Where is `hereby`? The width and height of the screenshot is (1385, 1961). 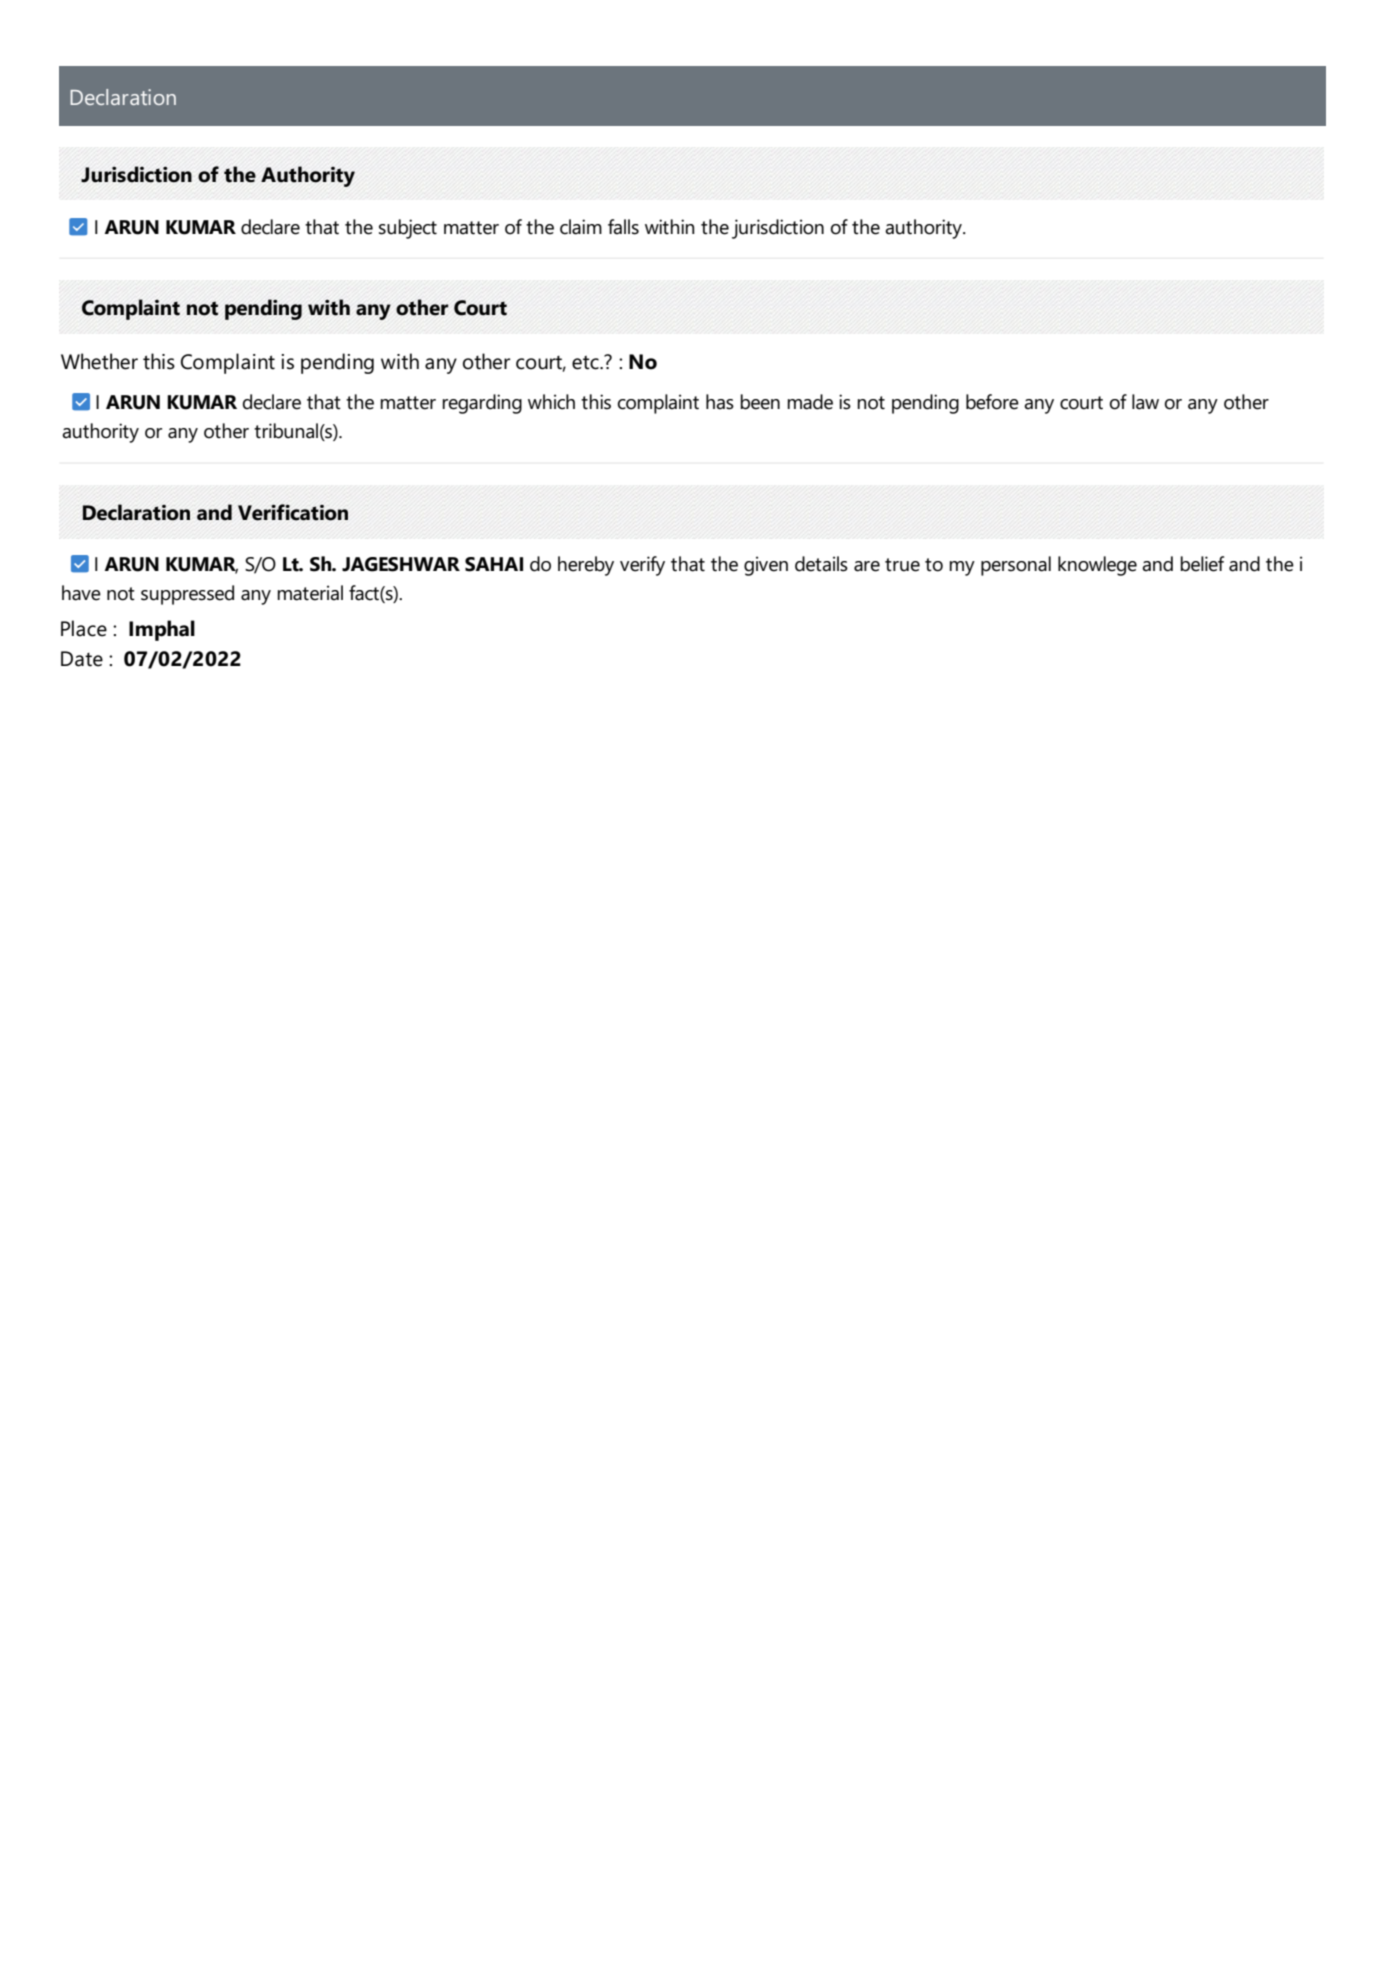
hereby is located at coordinates (586, 566).
